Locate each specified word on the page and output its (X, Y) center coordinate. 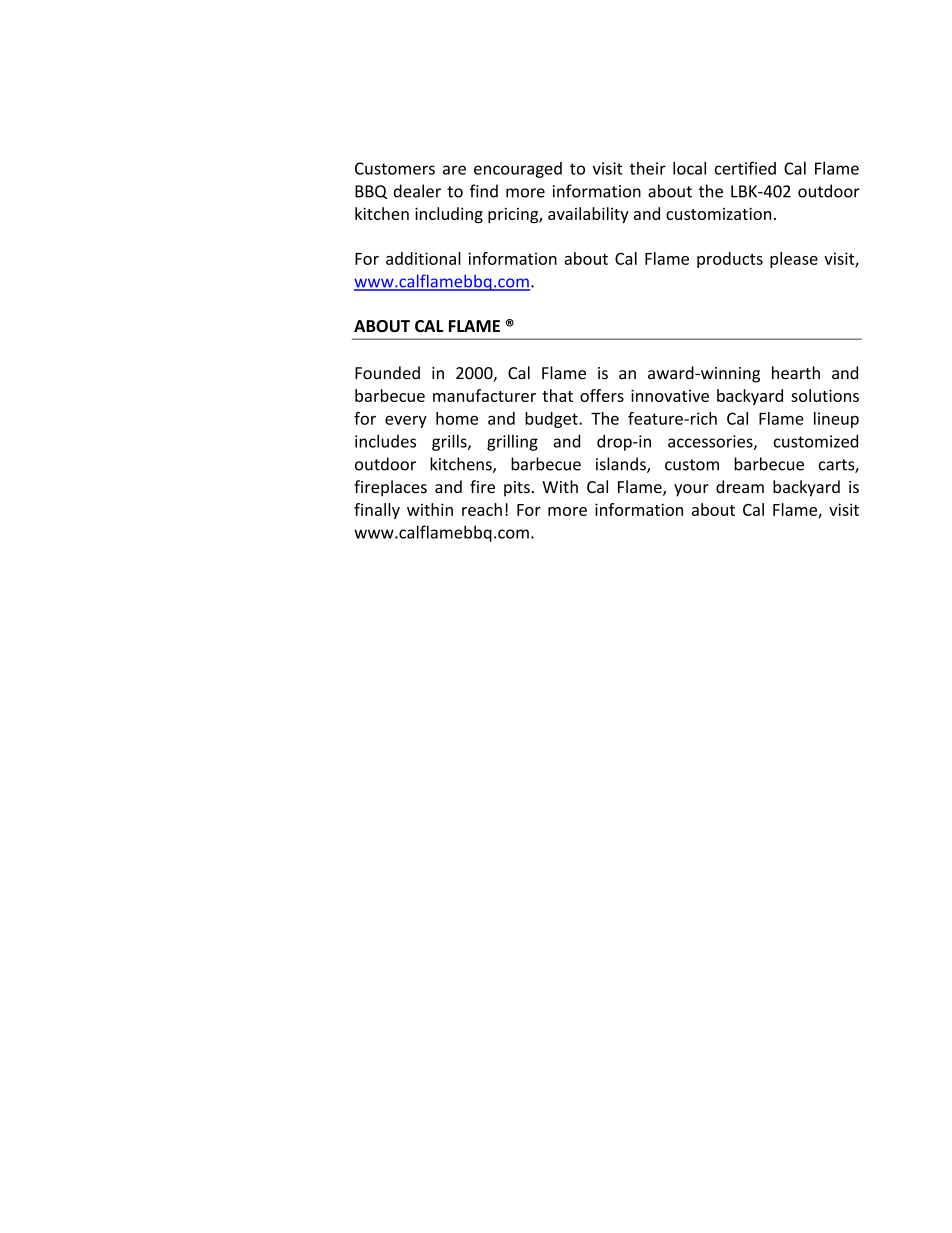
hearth (796, 373)
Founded (387, 373)
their (647, 168)
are (454, 170)
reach (482, 509)
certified (745, 168)
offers (602, 395)
